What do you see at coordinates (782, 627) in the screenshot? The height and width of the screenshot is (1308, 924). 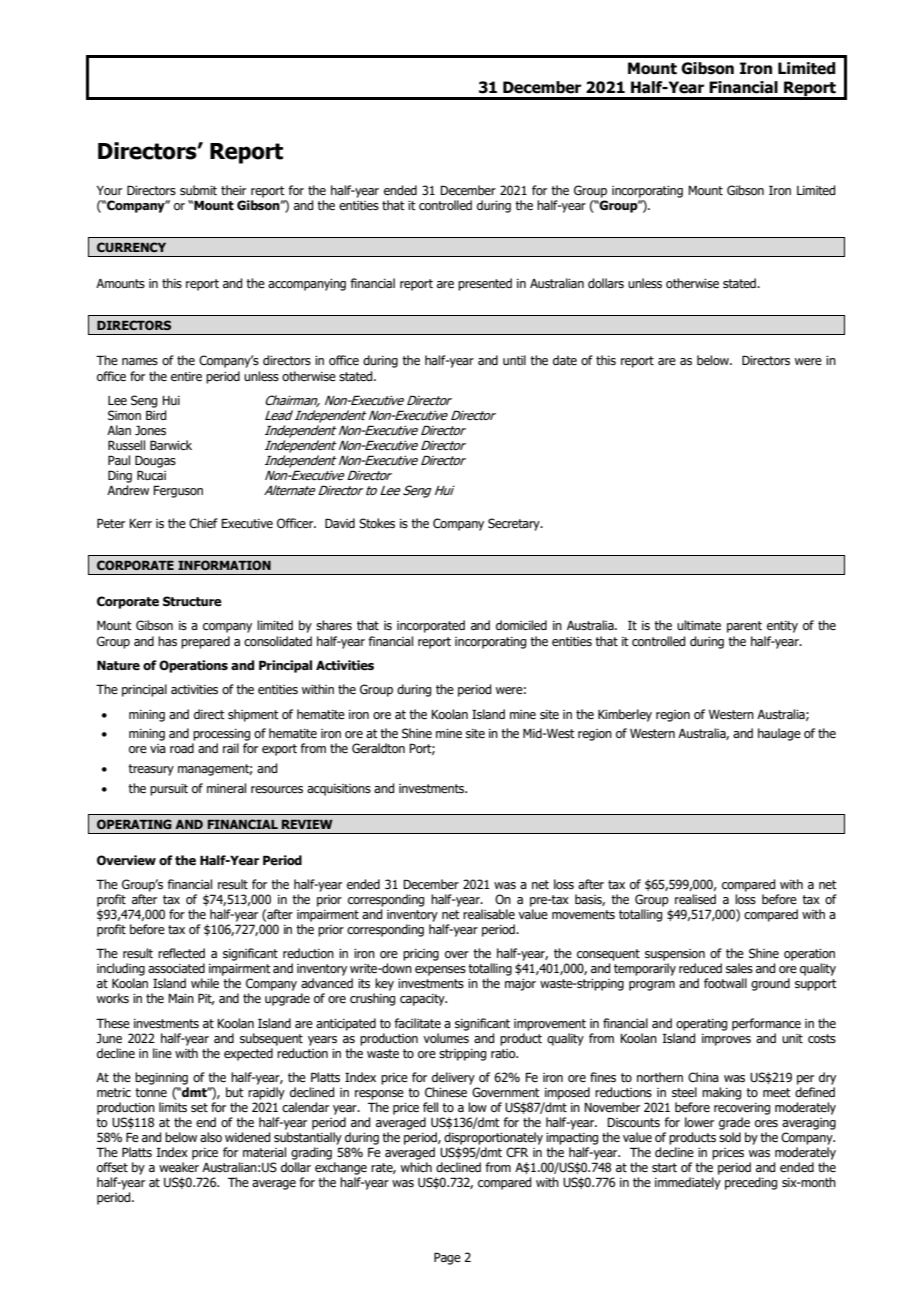 I see `entity` at bounding box center [782, 627].
